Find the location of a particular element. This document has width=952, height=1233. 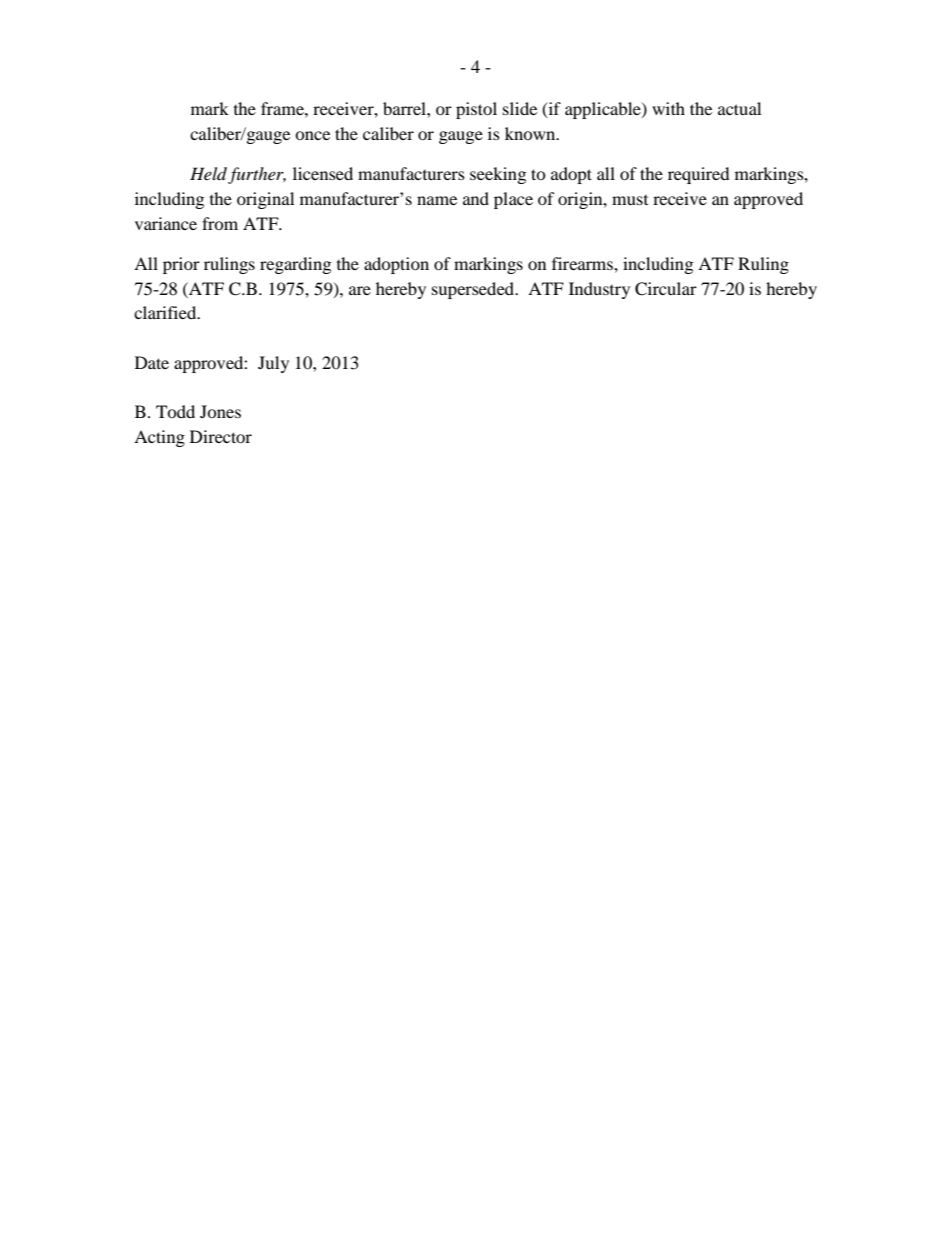

Jones is located at coordinates (220, 411).
